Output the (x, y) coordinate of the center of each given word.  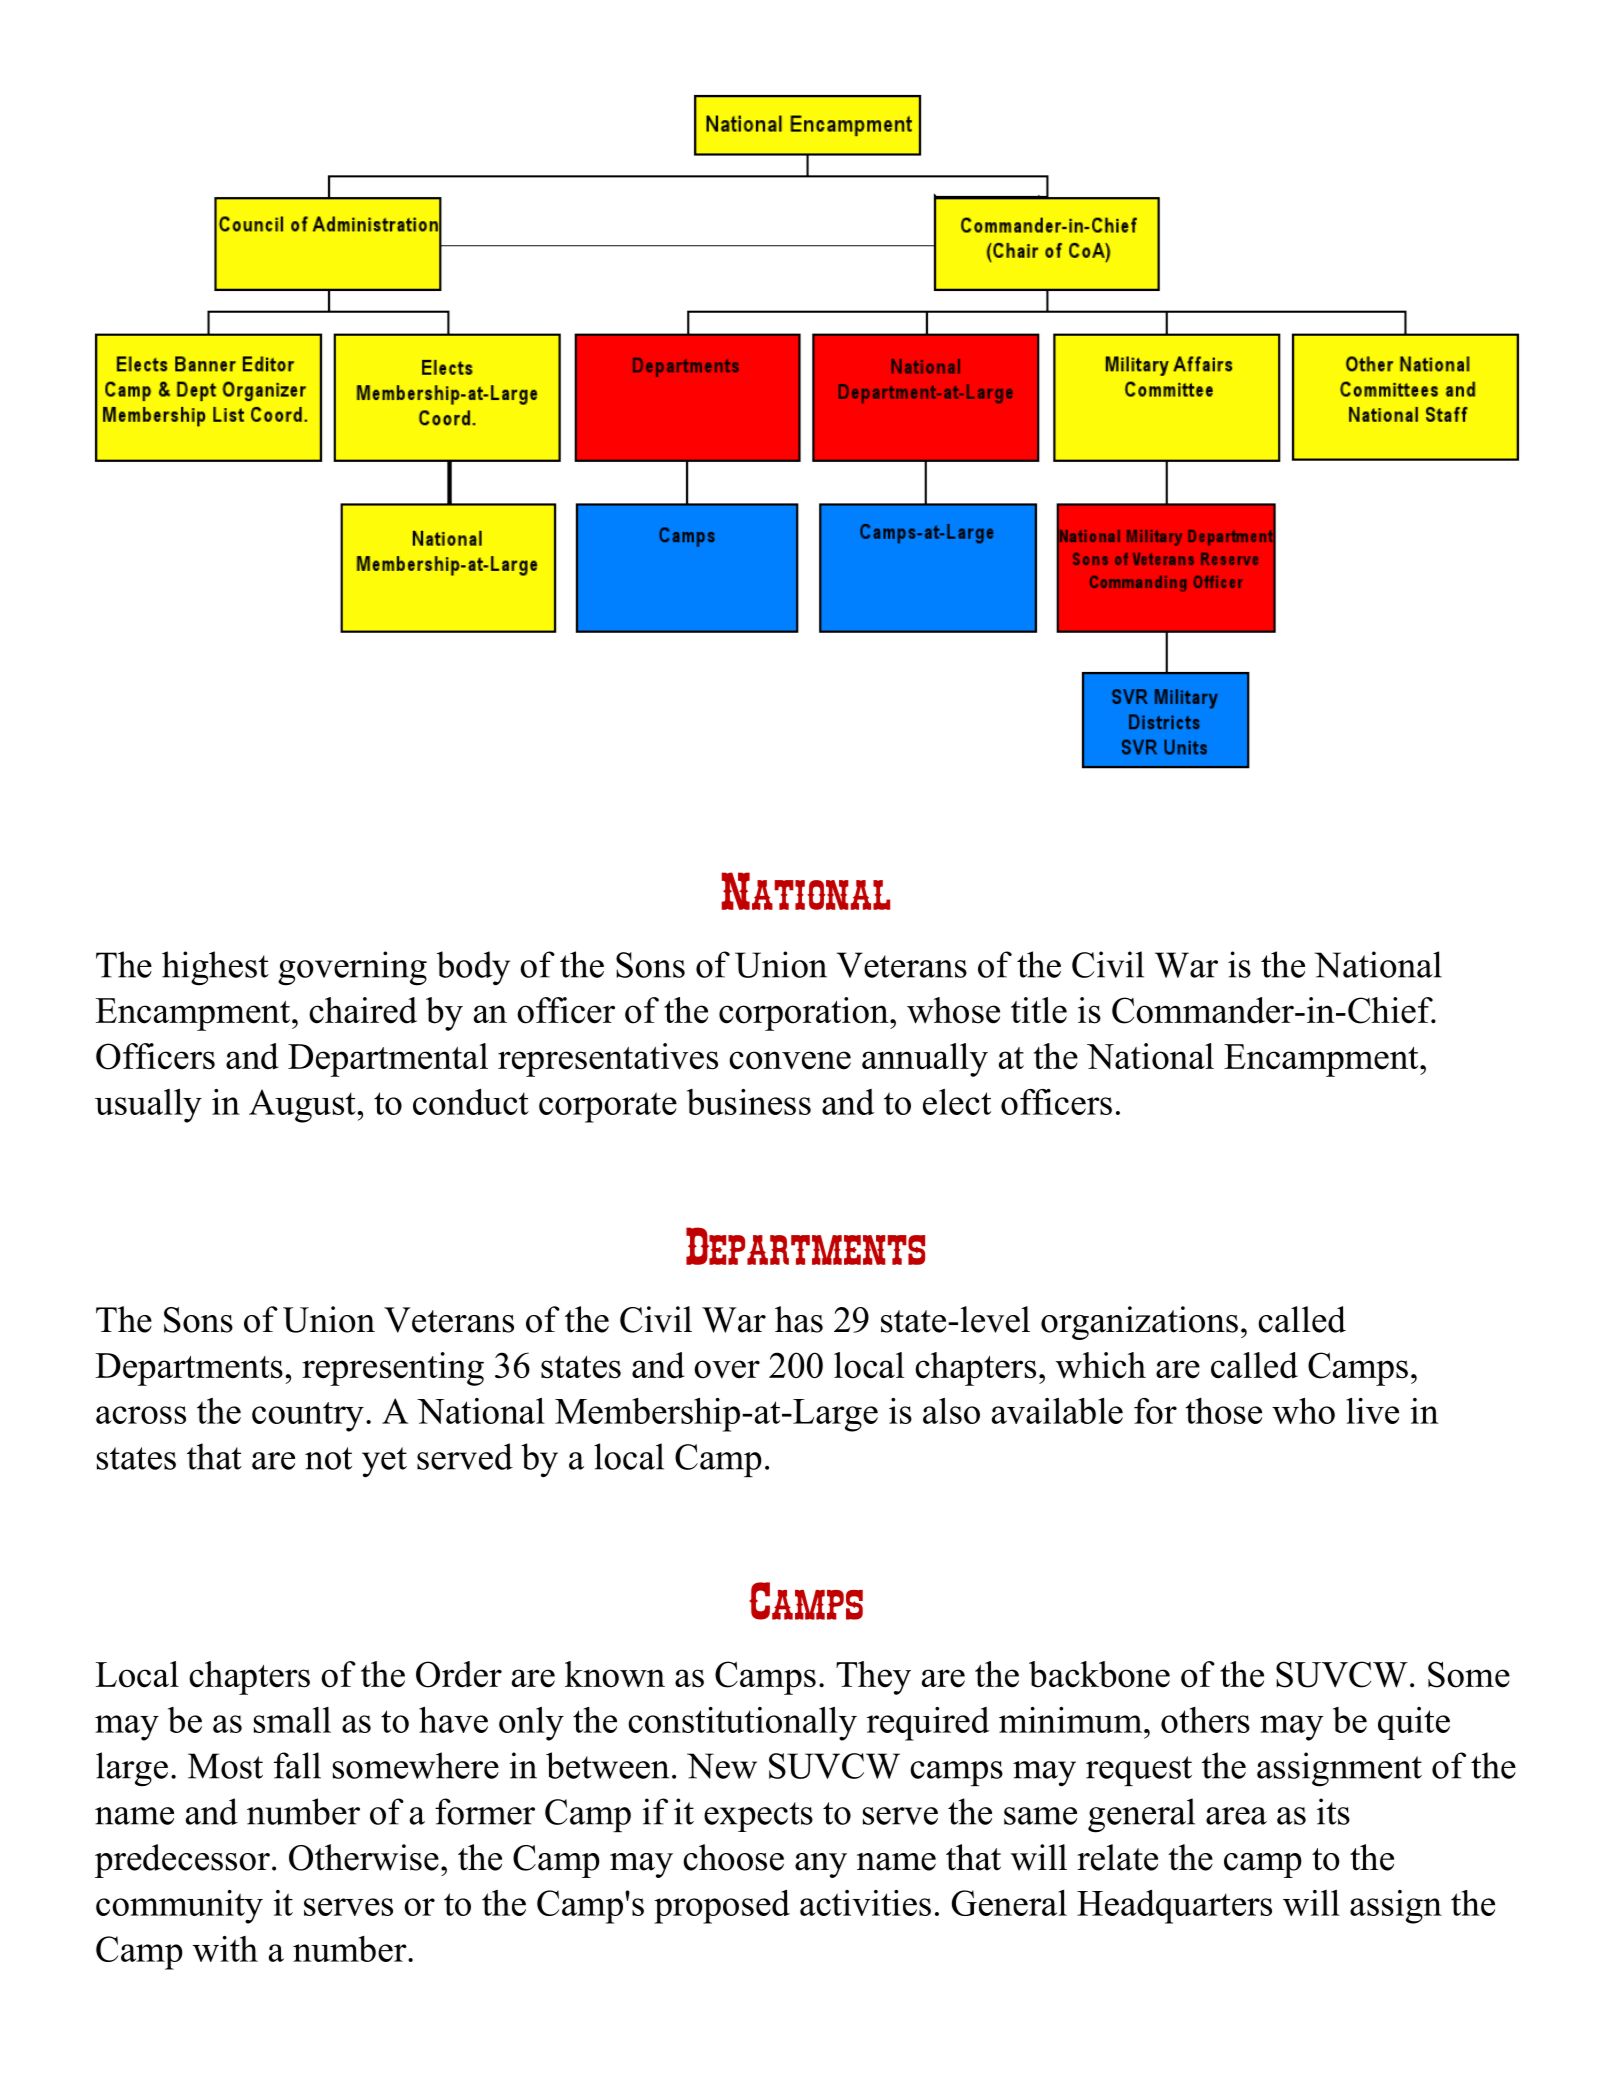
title (1039, 1010)
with (225, 1949)
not (328, 1458)
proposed (722, 1907)
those (1223, 1411)
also (951, 1411)
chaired (363, 1010)
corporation (805, 1014)
